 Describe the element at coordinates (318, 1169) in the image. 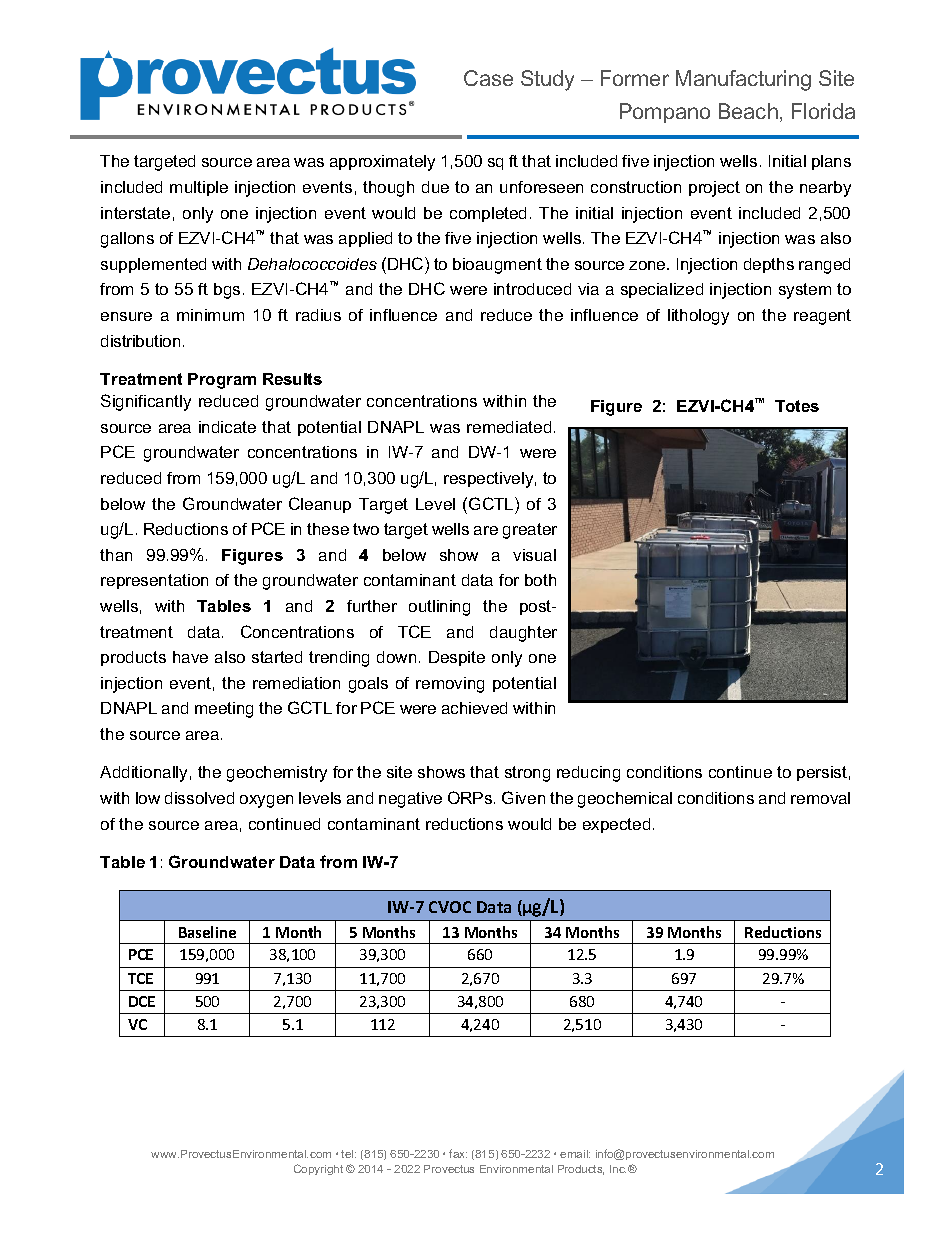

I see `Copyright` at that location.
